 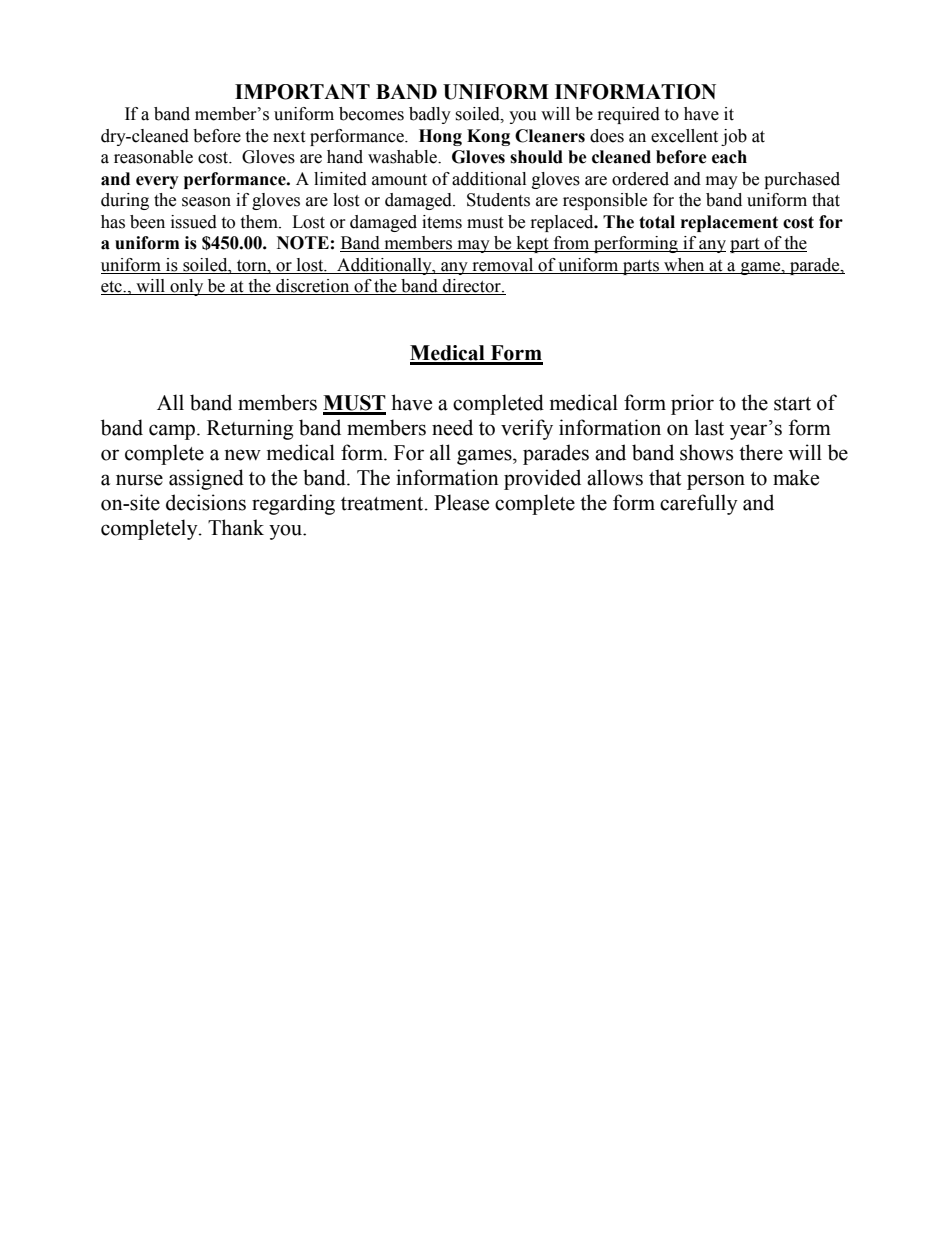 I want to click on required, so click(x=629, y=115).
